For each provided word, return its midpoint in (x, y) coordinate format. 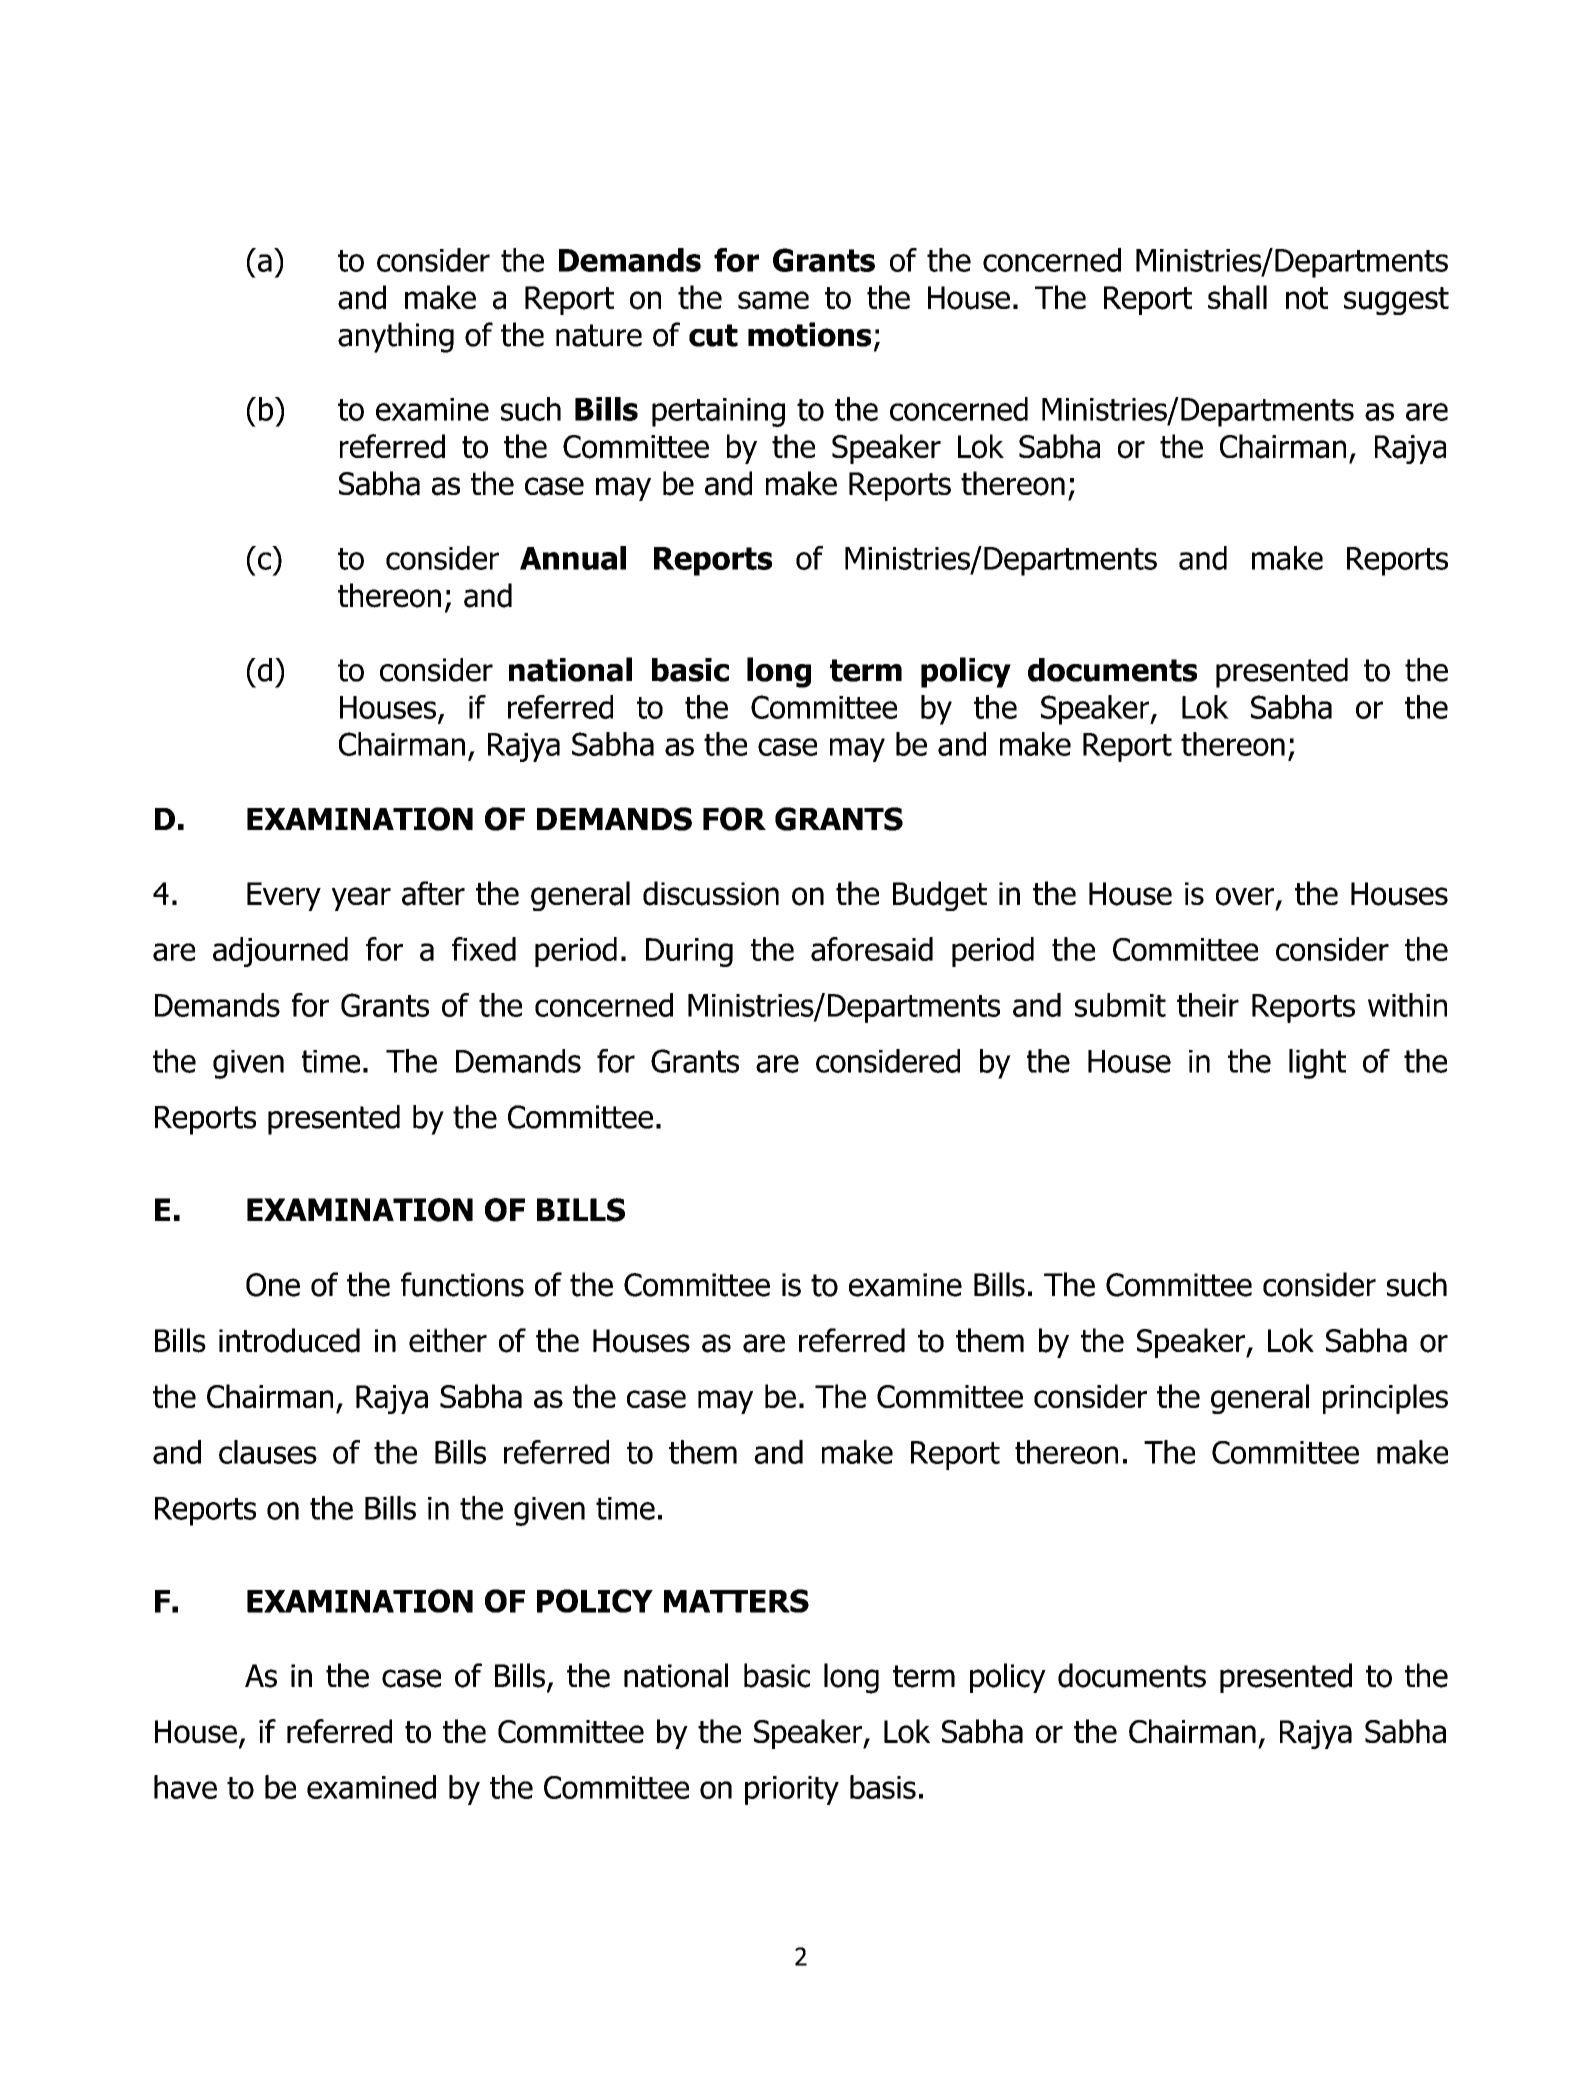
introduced (289, 1340)
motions (809, 334)
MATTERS (736, 1601)
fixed (484, 949)
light (1317, 1064)
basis (883, 1787)
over (1246, 897)
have (185, 1787)
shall (1237, 297)
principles (1385, 1399)
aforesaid (872, 949)
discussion (711, 893)
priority (792, 1790)
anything (396, 337)
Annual (573, 558)
